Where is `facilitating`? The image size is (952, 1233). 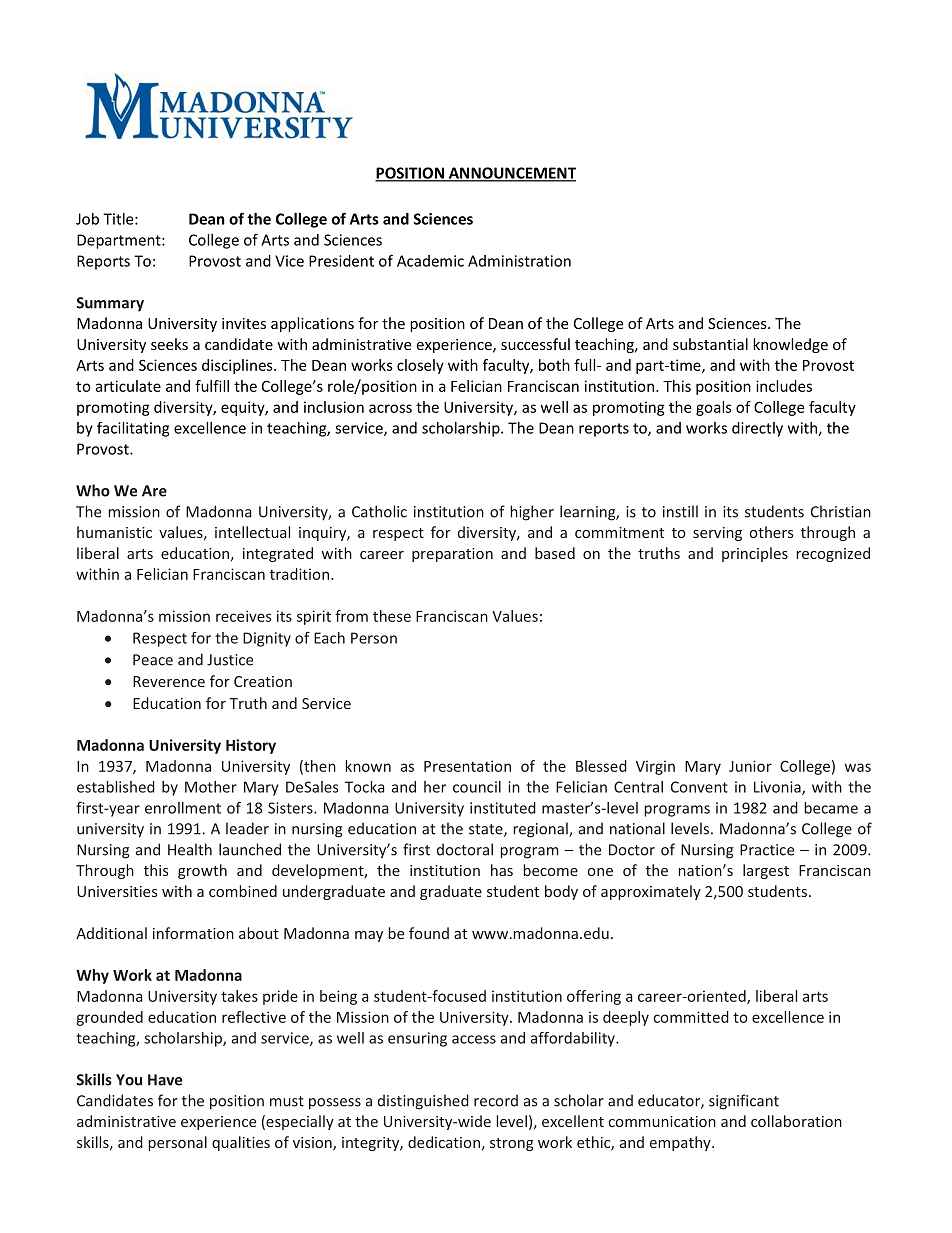
facilitating is located at coordinates (133, 429).
